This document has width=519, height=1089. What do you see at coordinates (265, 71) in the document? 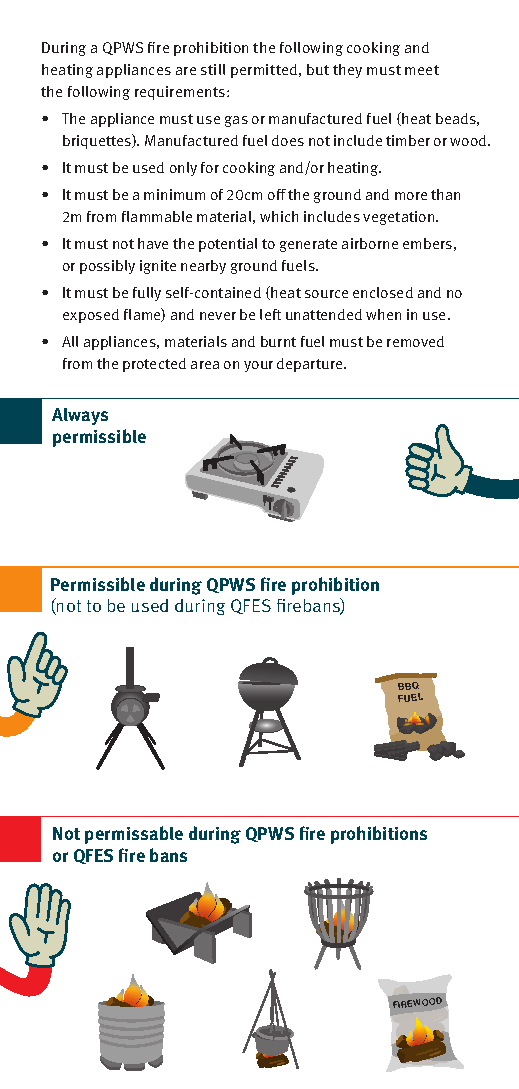
I see `permitted` at bounding box center [265, 71].
